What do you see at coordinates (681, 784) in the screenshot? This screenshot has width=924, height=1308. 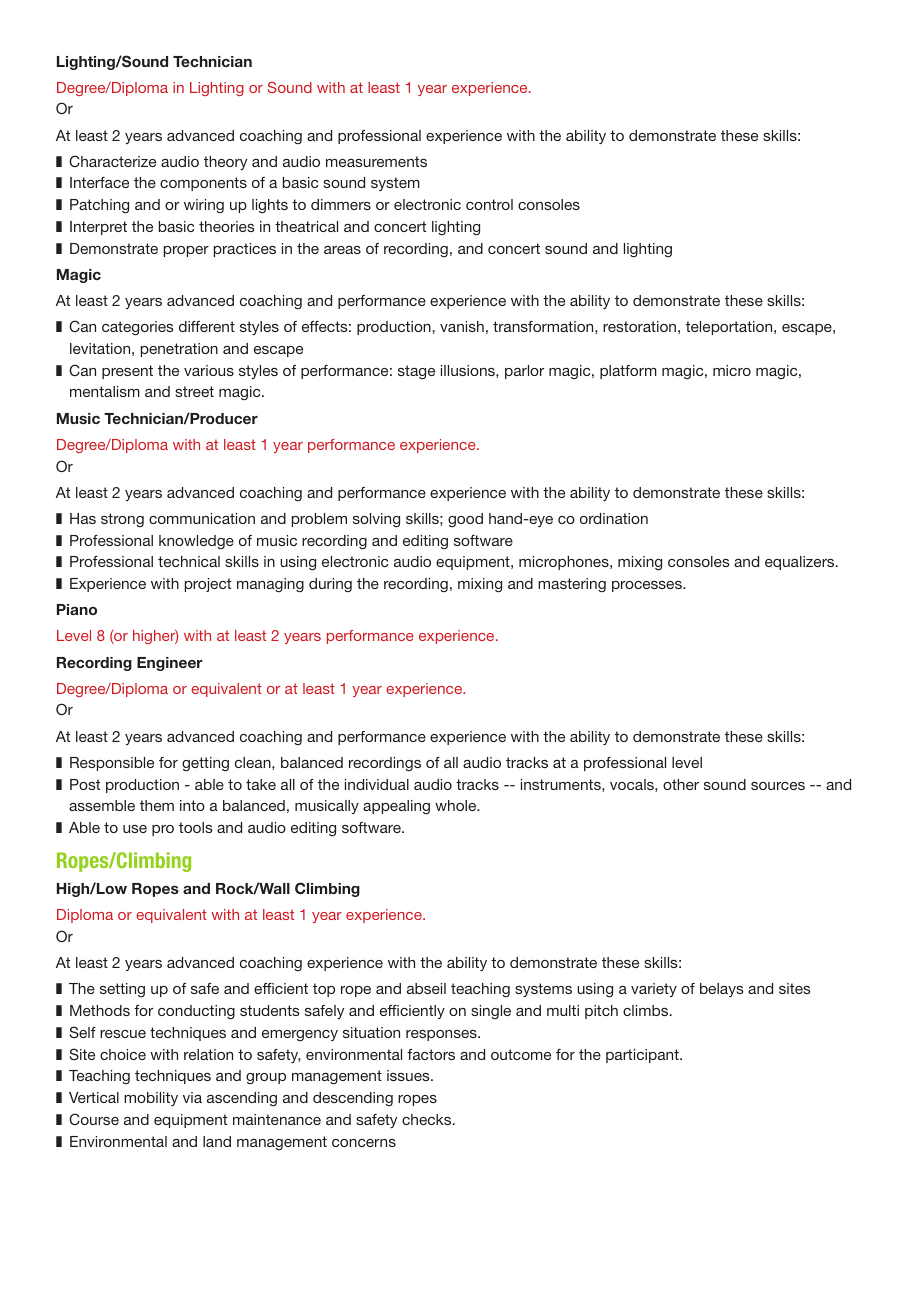 I see `other` at bounding box center [681, 784].
